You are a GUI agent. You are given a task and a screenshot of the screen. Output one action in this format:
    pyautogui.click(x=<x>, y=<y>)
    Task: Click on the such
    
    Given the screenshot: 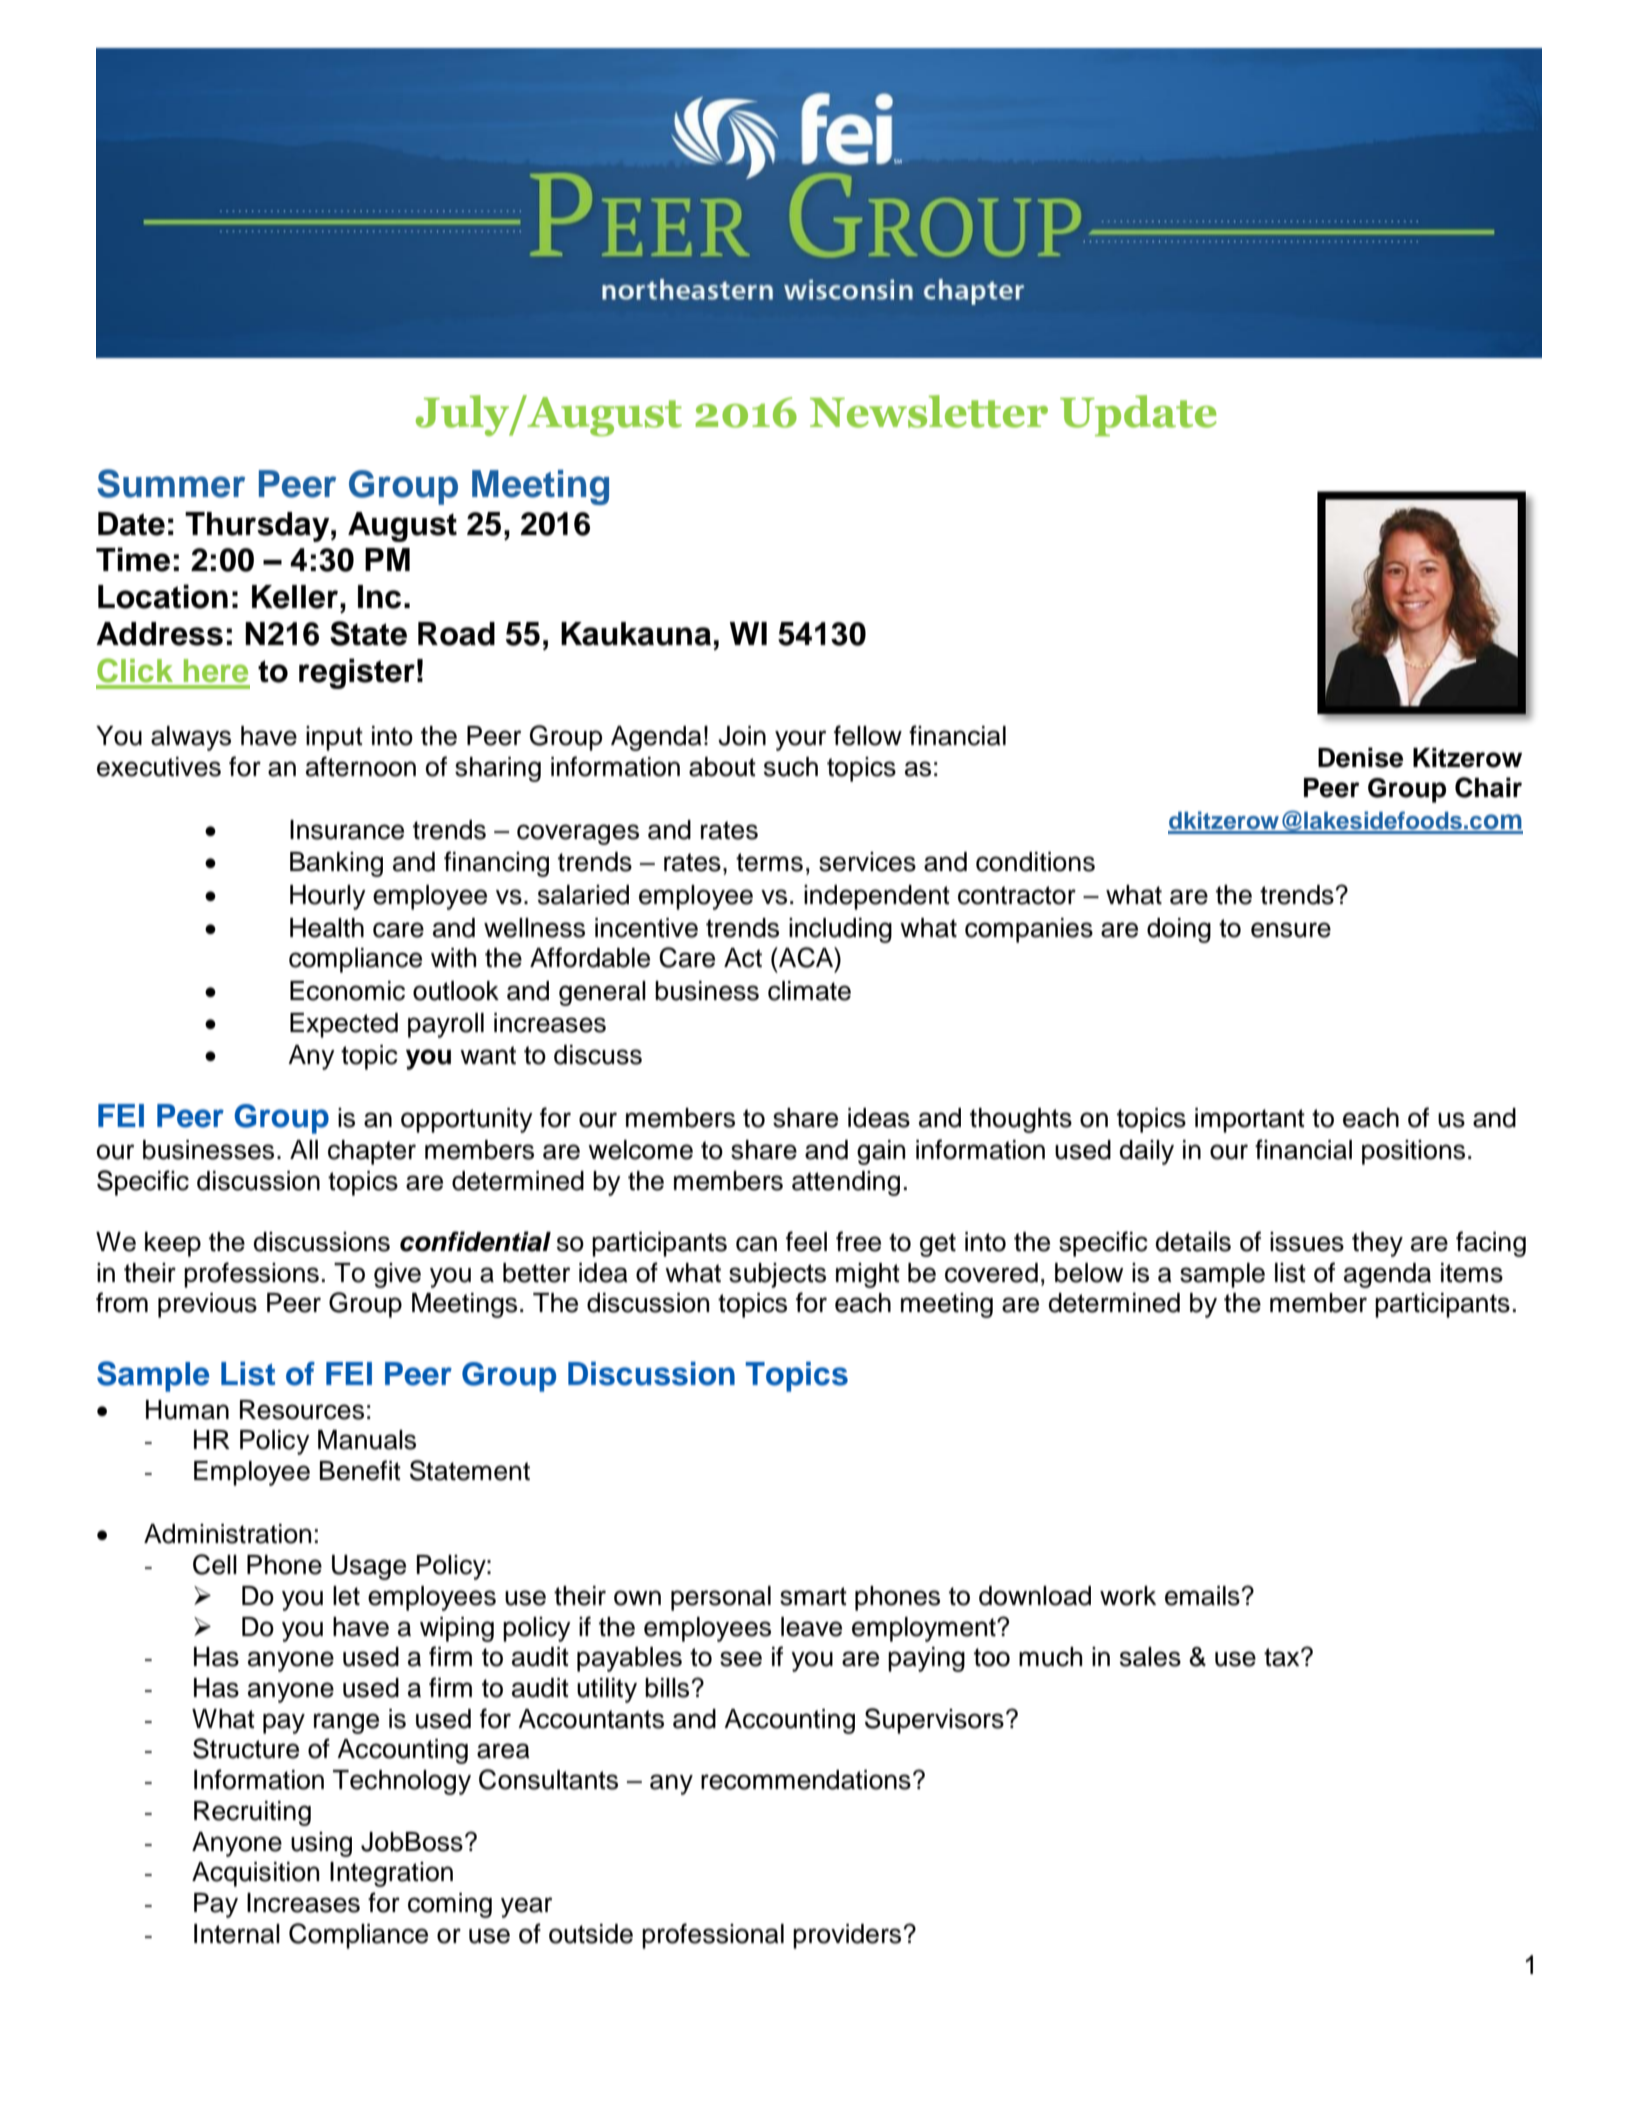 What is the action you would take?
    pyautogui.click(x=791, y=767)
